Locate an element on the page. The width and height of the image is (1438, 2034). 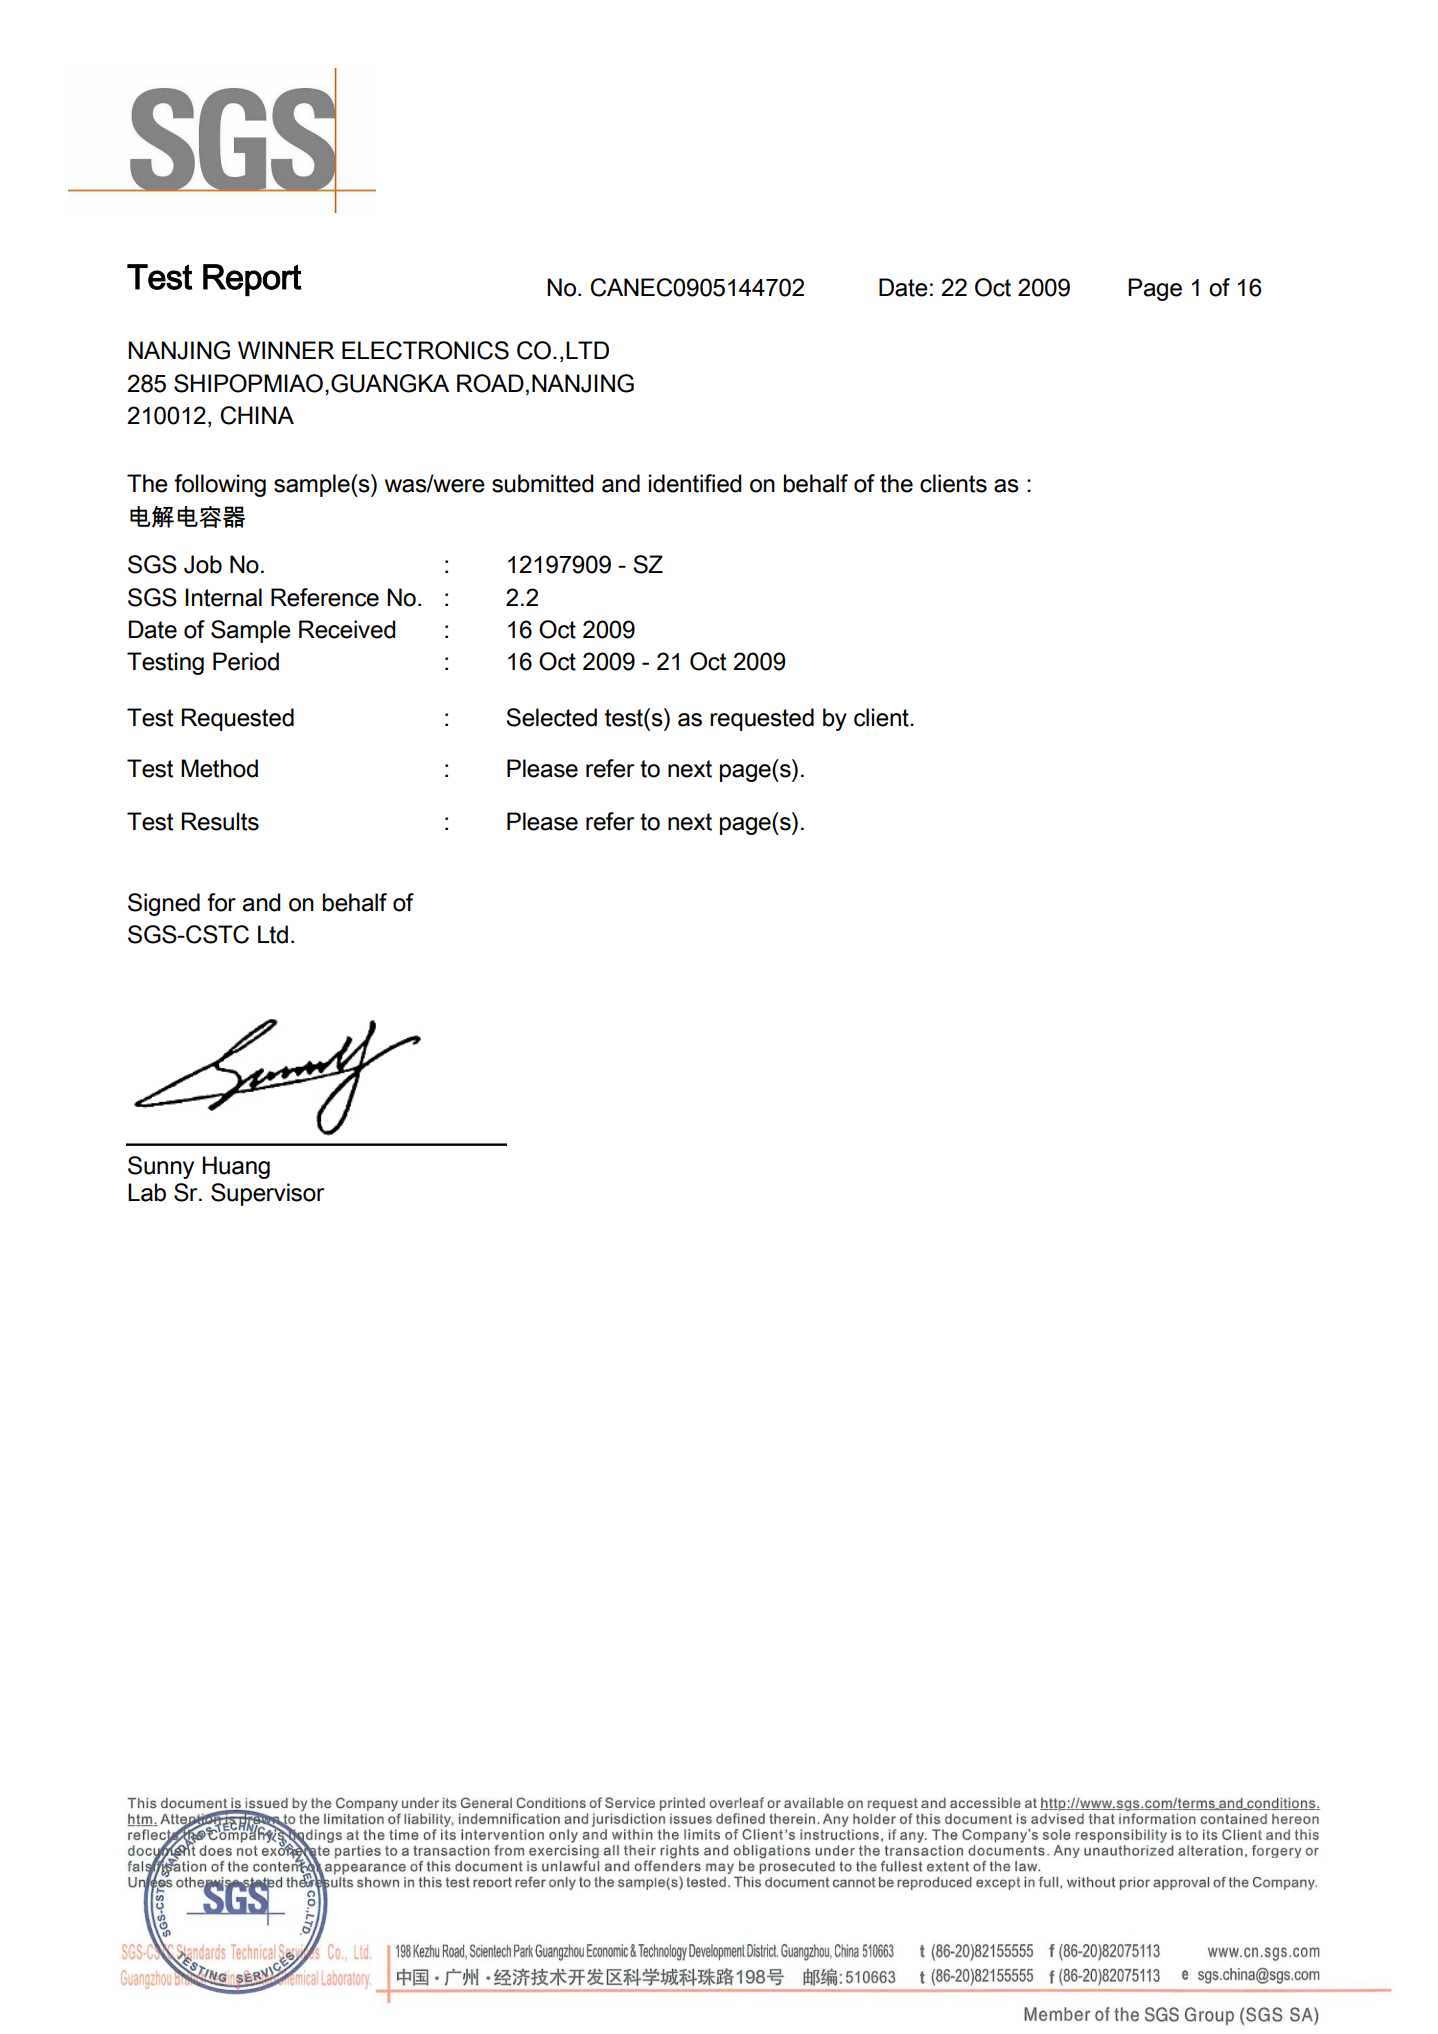
Method is located at coordinates (219, 768).
